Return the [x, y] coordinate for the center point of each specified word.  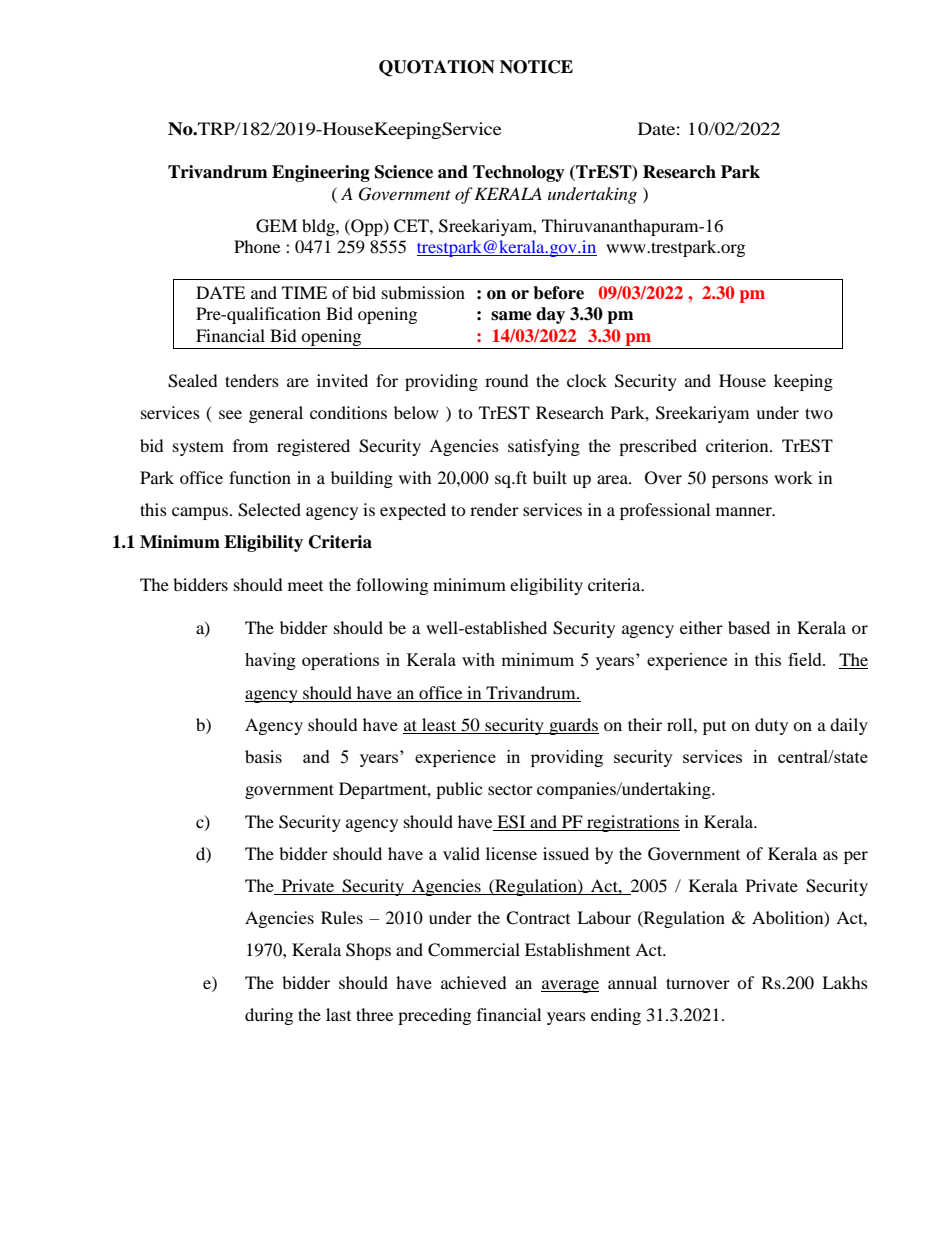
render [494, 509]
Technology [519, 173]
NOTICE [536, 67]
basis [263, 756]
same [511, 316]
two [819, 413]
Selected [269, 510]
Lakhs [845, 982]
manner [745, 511]
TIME [304, 292]
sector [510, 790]
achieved [474, 982]
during [269, 1016]
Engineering [321, 173]
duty [771, 726]
